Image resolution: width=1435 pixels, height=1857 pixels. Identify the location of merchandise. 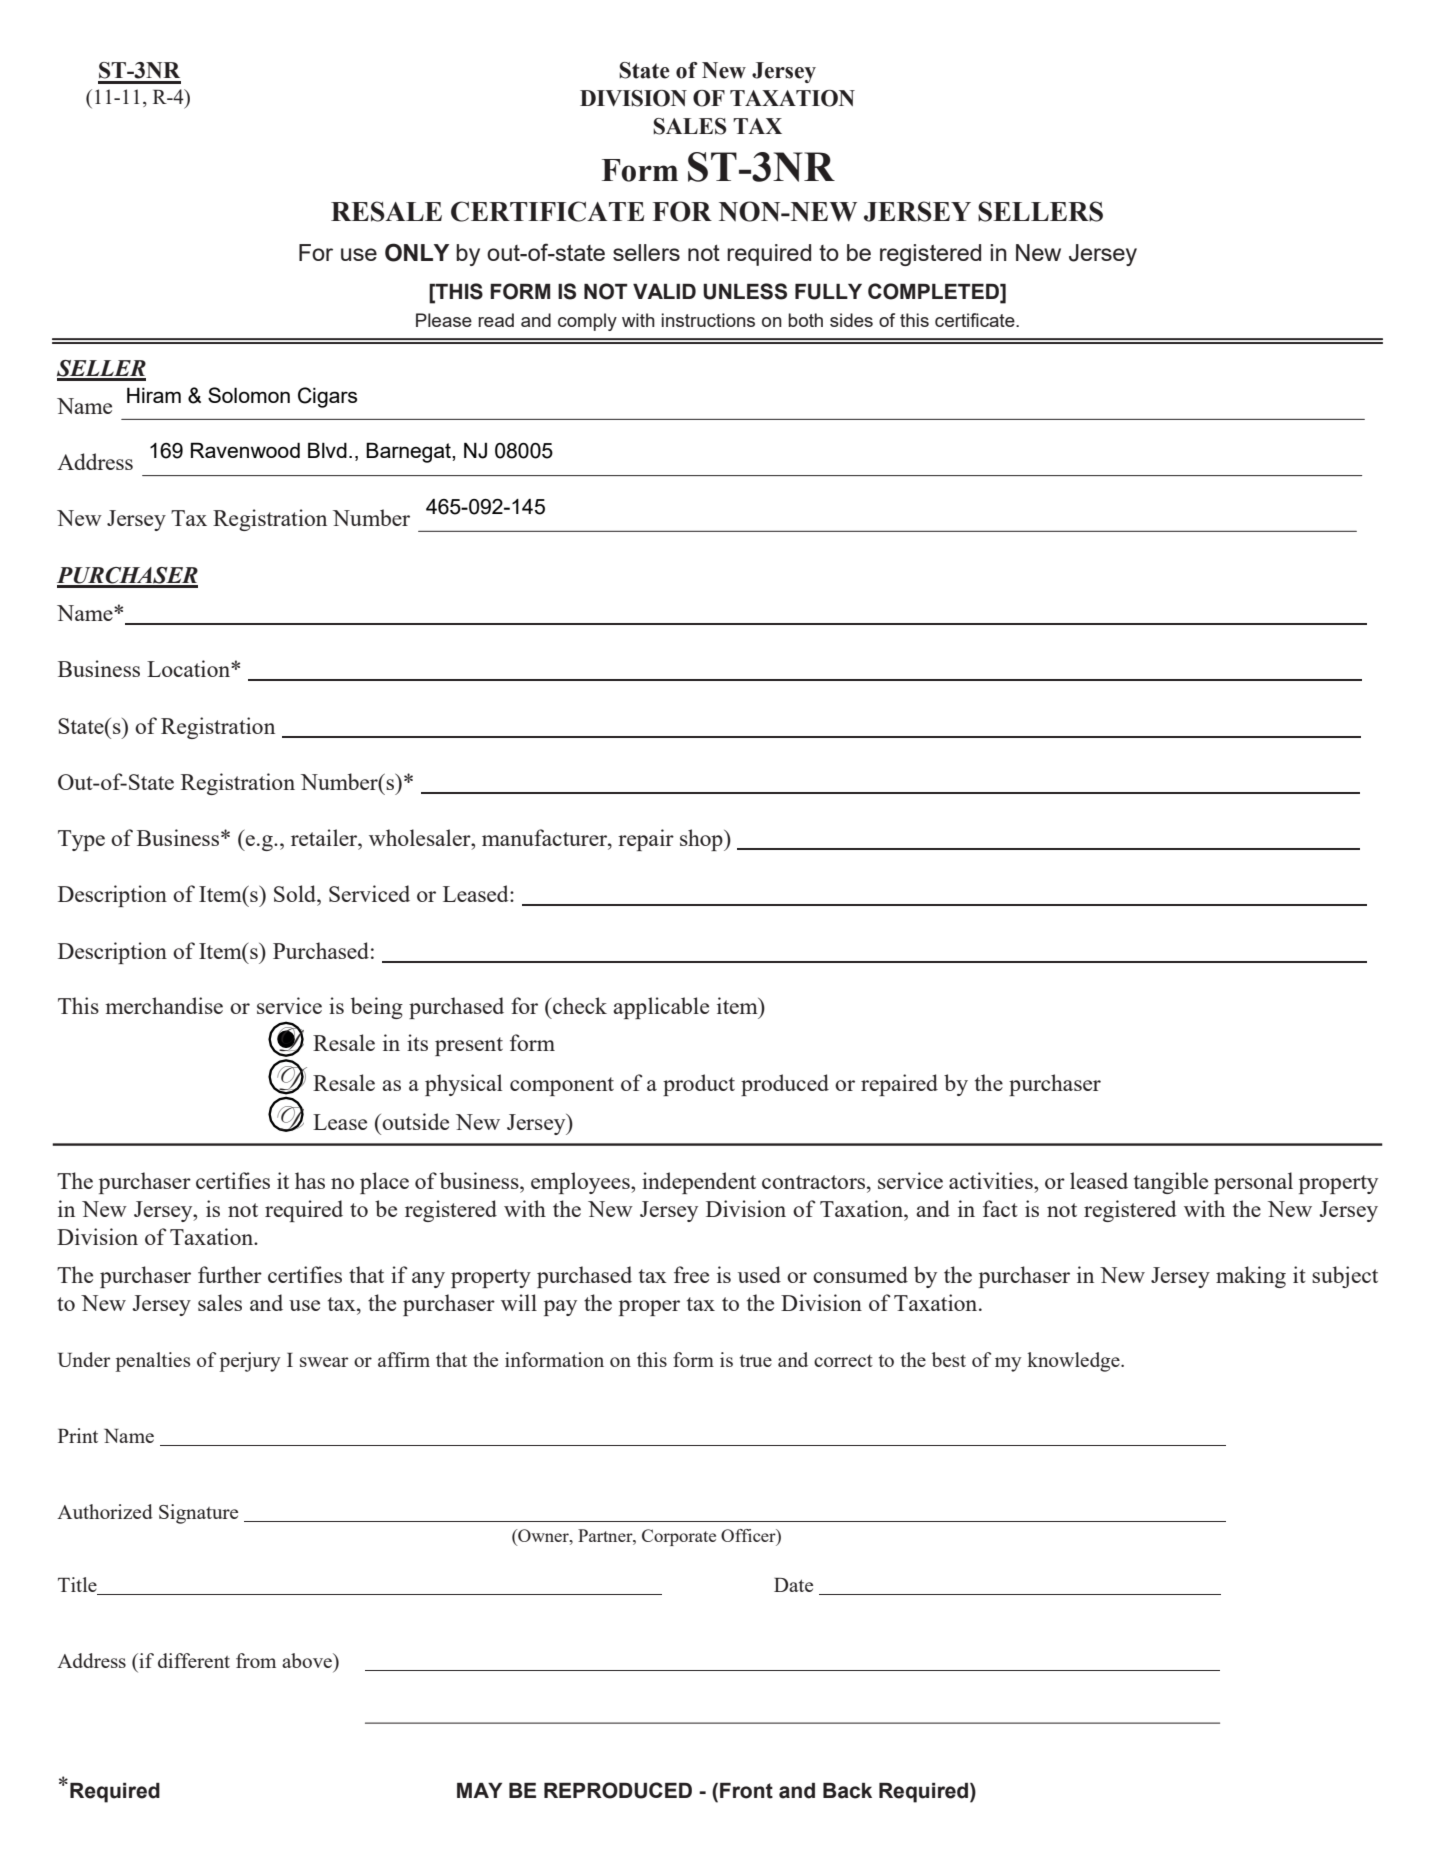
(164, 1005).
